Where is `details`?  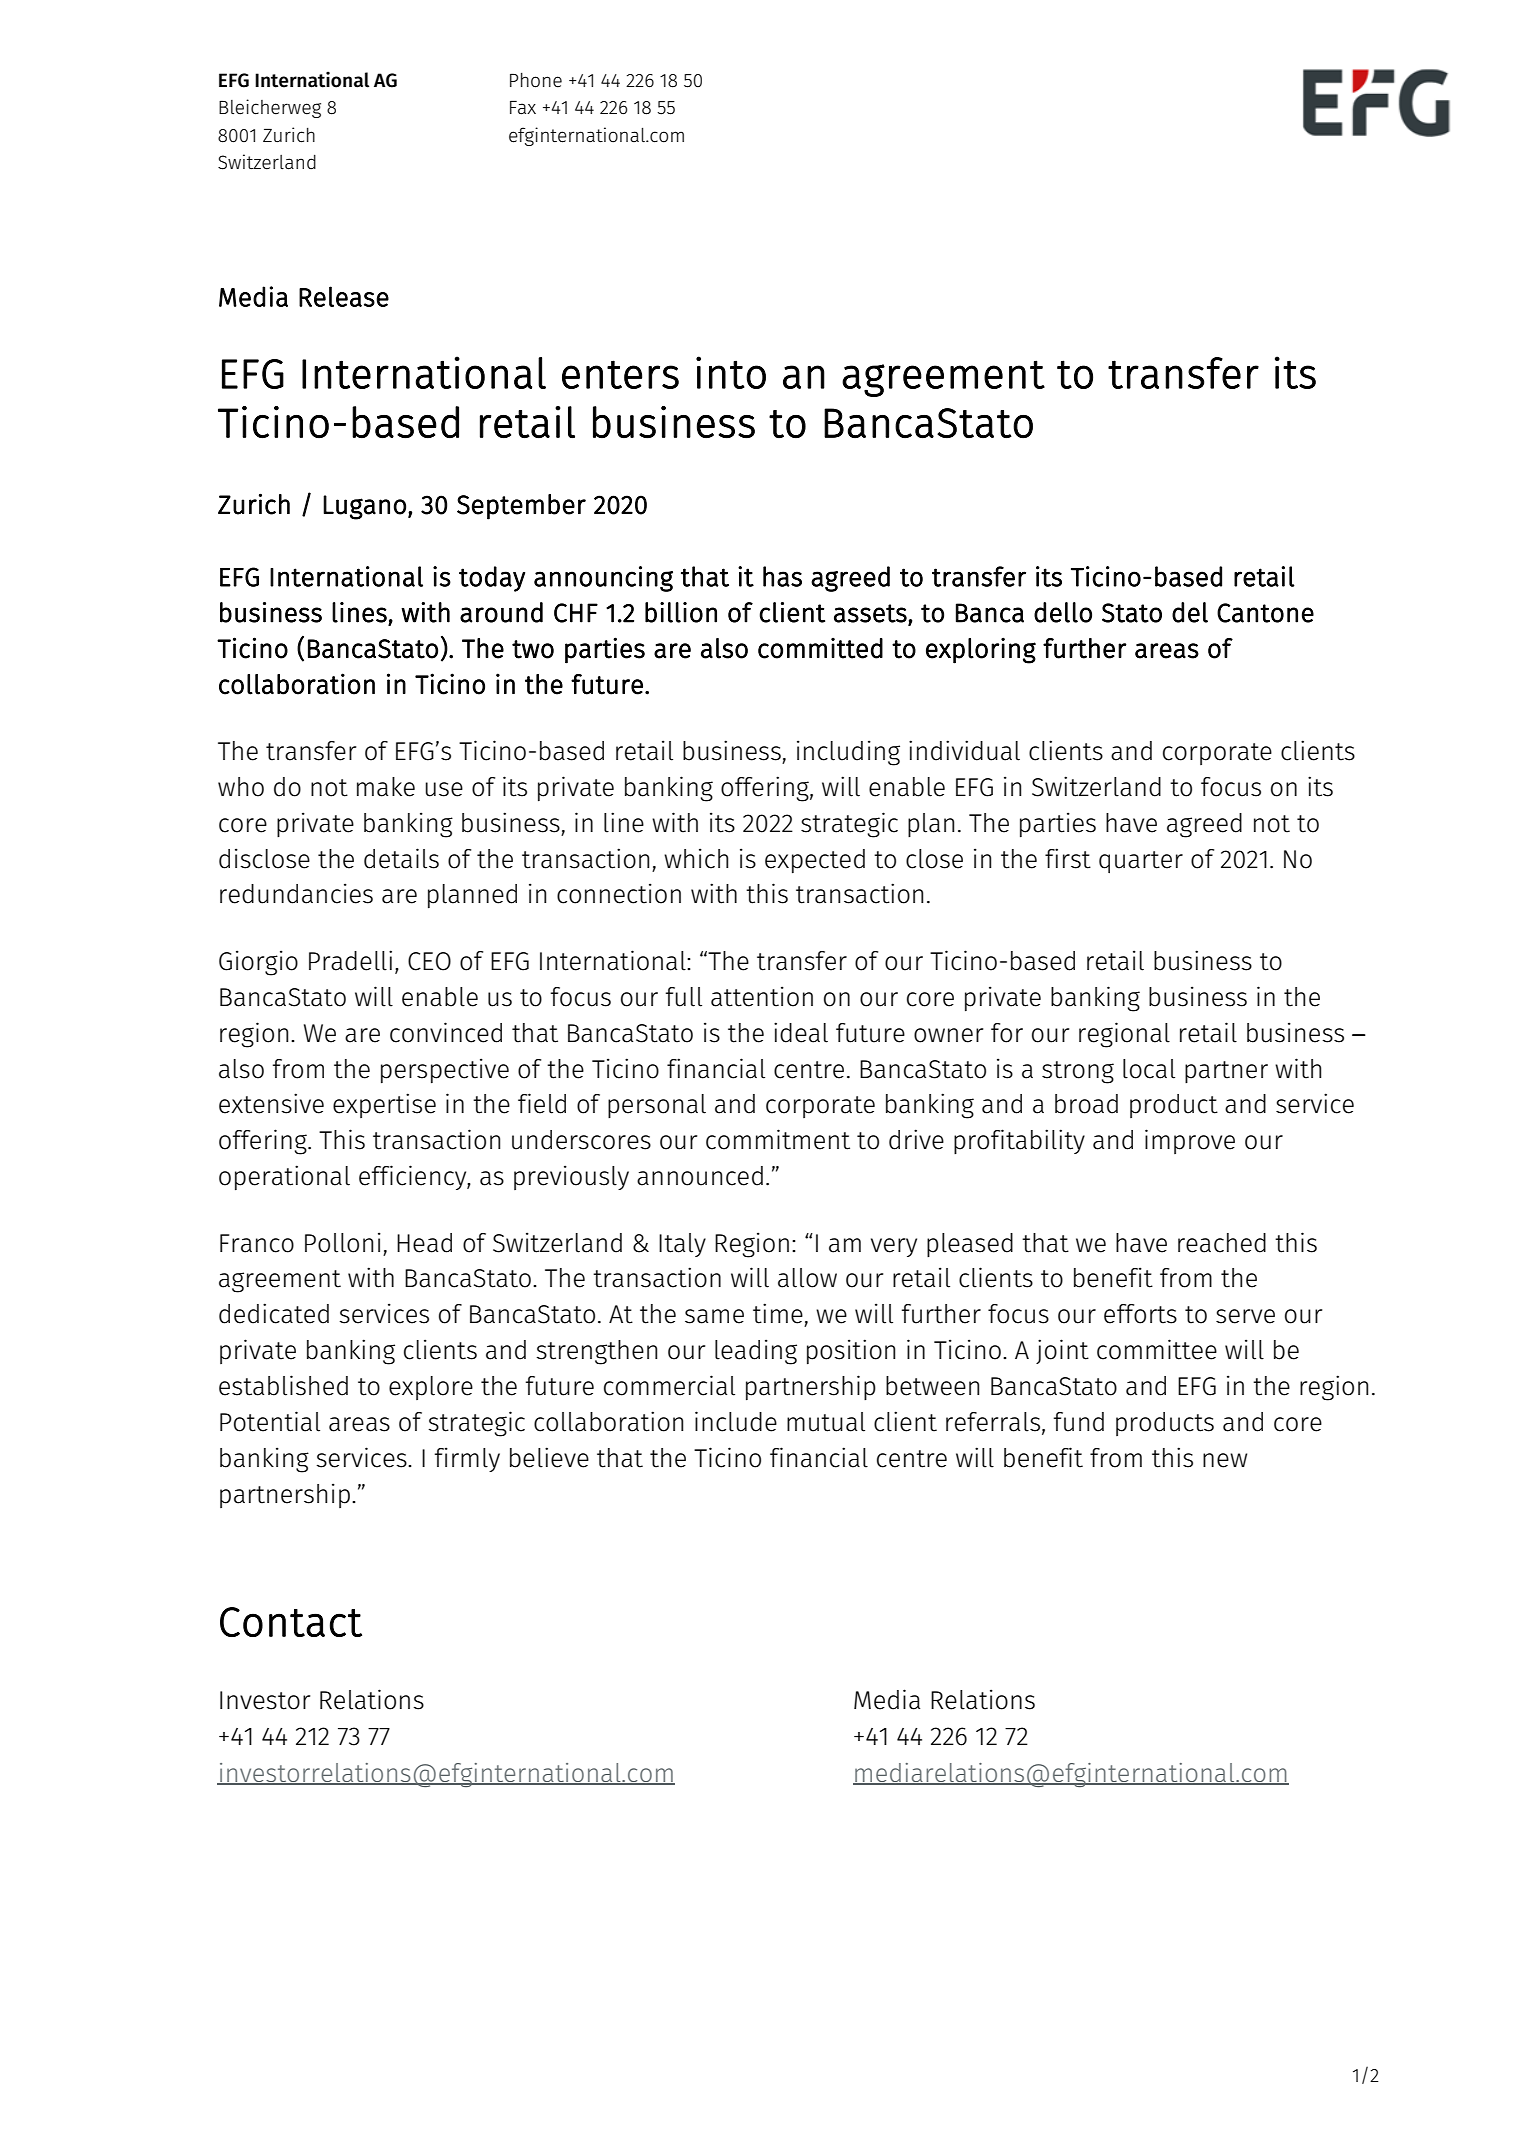 details is located at coordinates (401, 858).
